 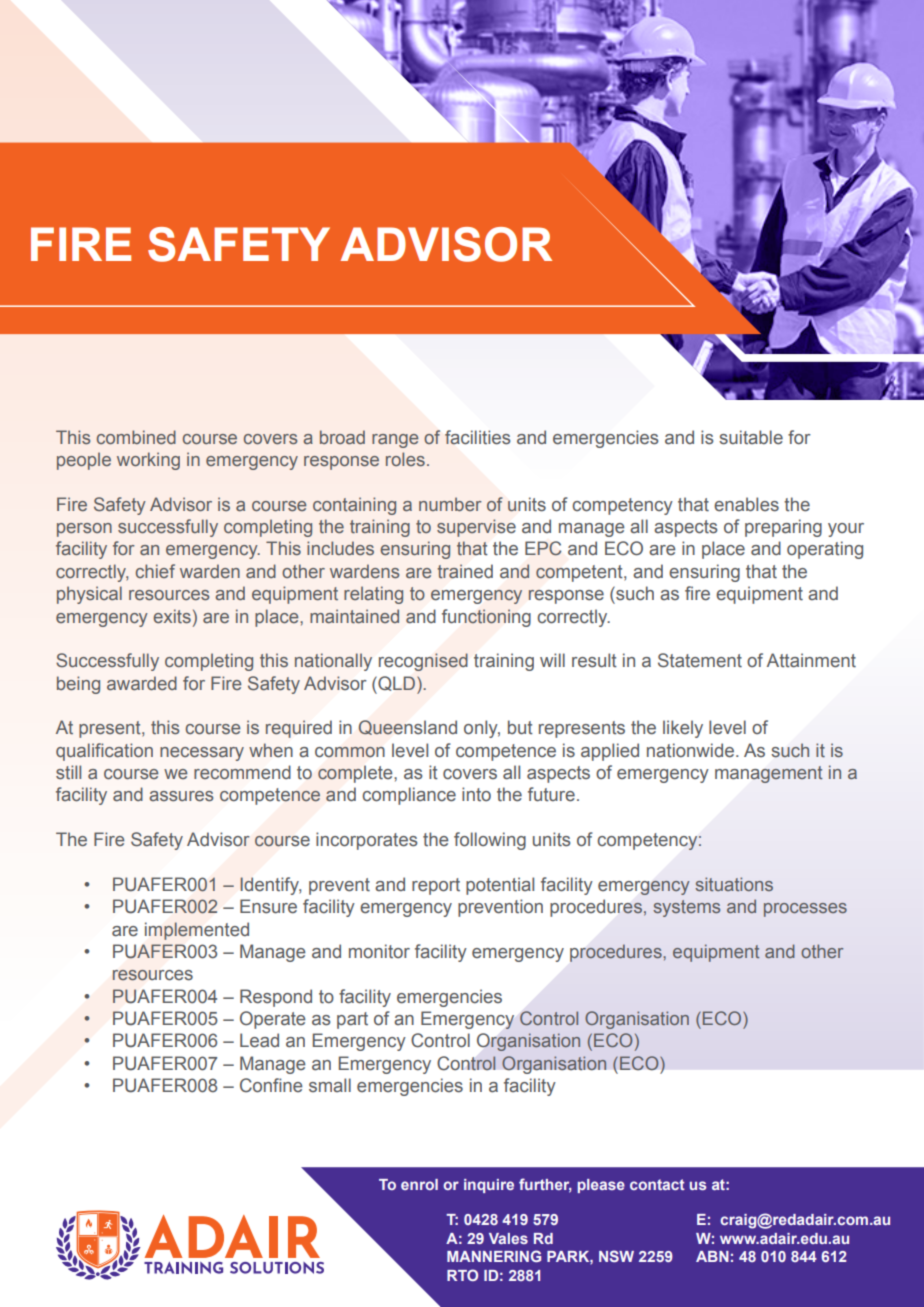 What do you see at coordinates (478, 437) in the image?
I see `facilities` at bounding box center [478, 437].
